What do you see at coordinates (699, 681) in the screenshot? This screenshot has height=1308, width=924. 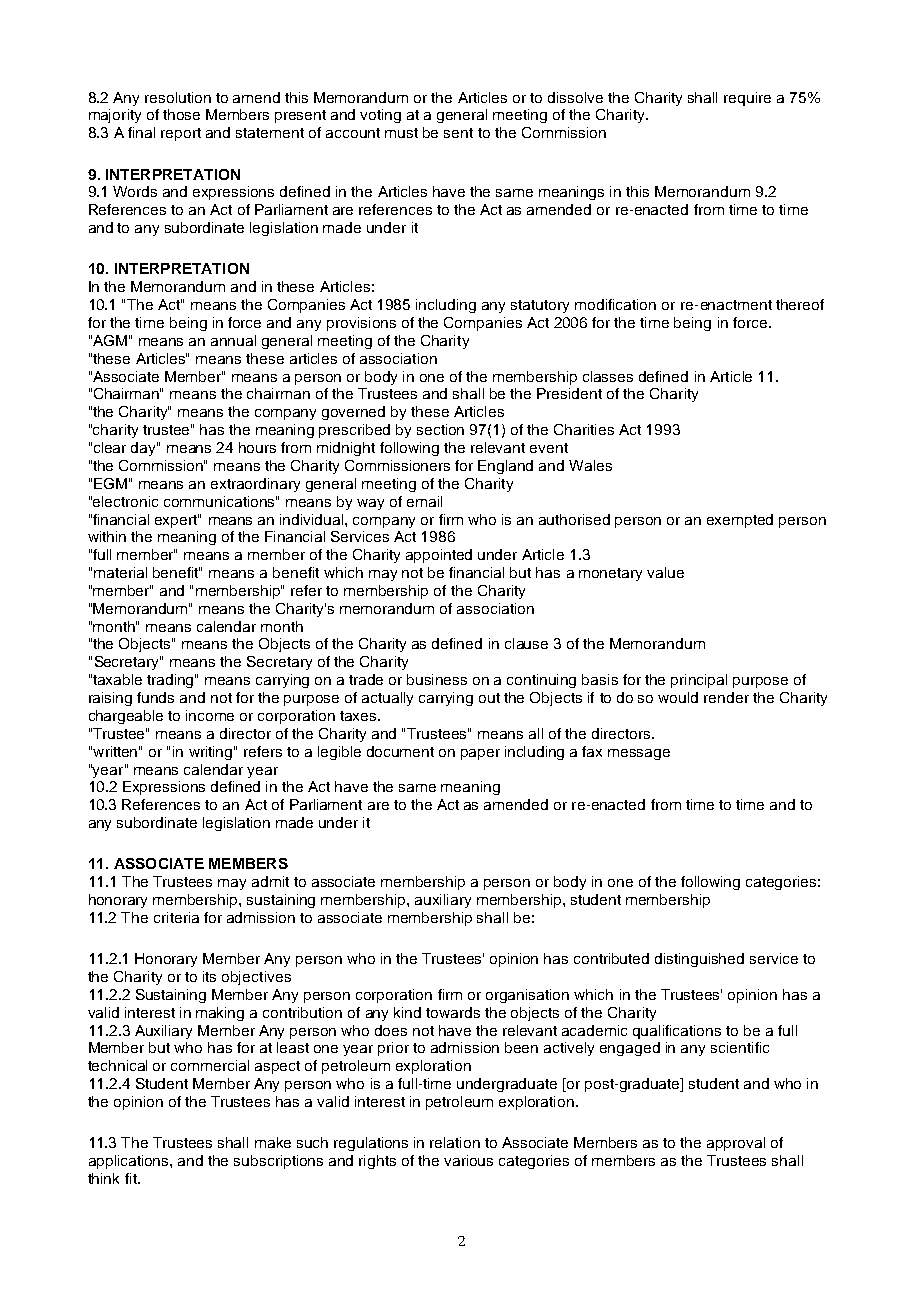 I see `principal` at bounding box center [699, 681].
